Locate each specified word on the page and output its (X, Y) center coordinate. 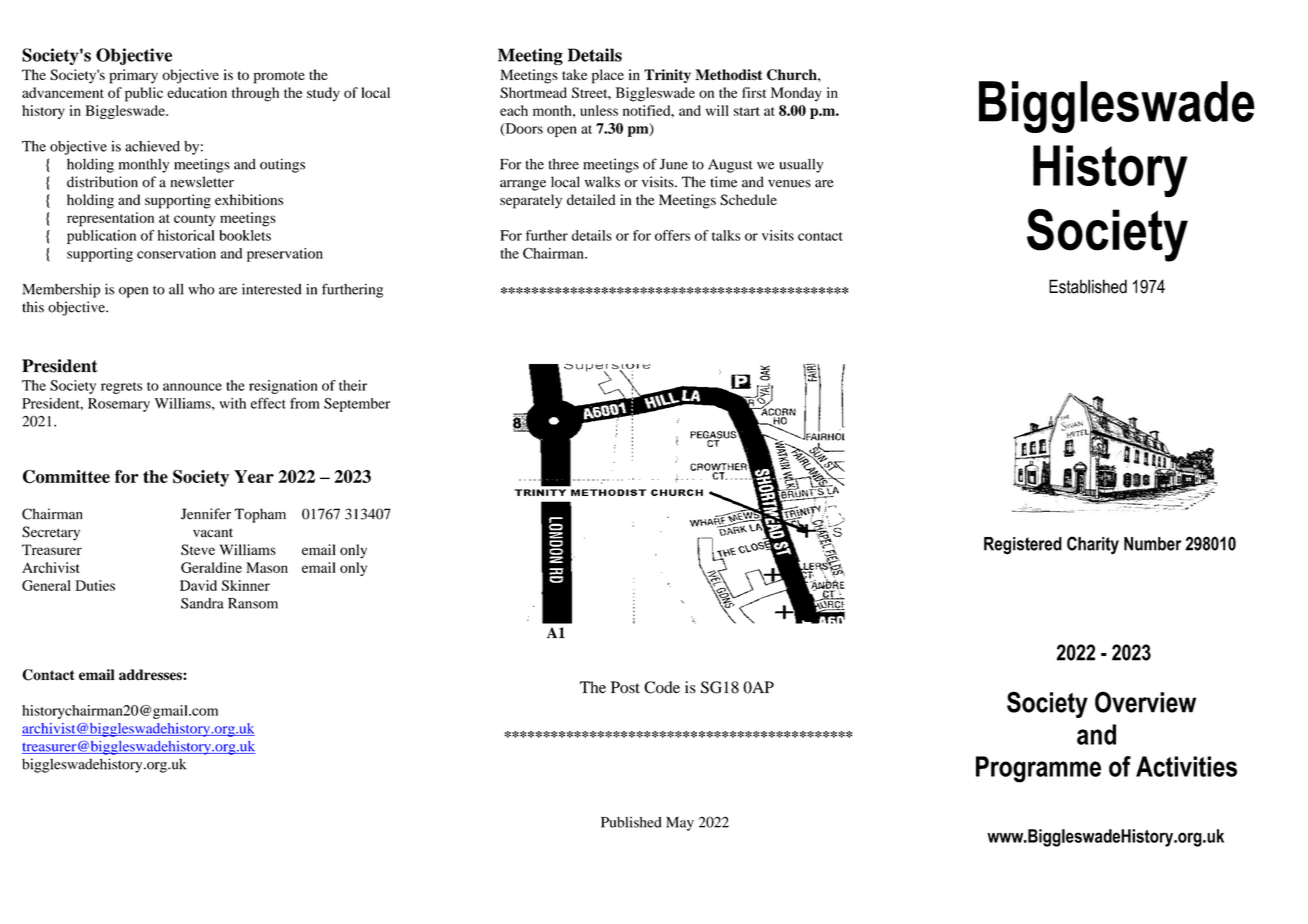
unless (599, 110)
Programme (1038, 769)
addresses (151, 675)
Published (631, 822)
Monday (796, 94)
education (197, 92)
